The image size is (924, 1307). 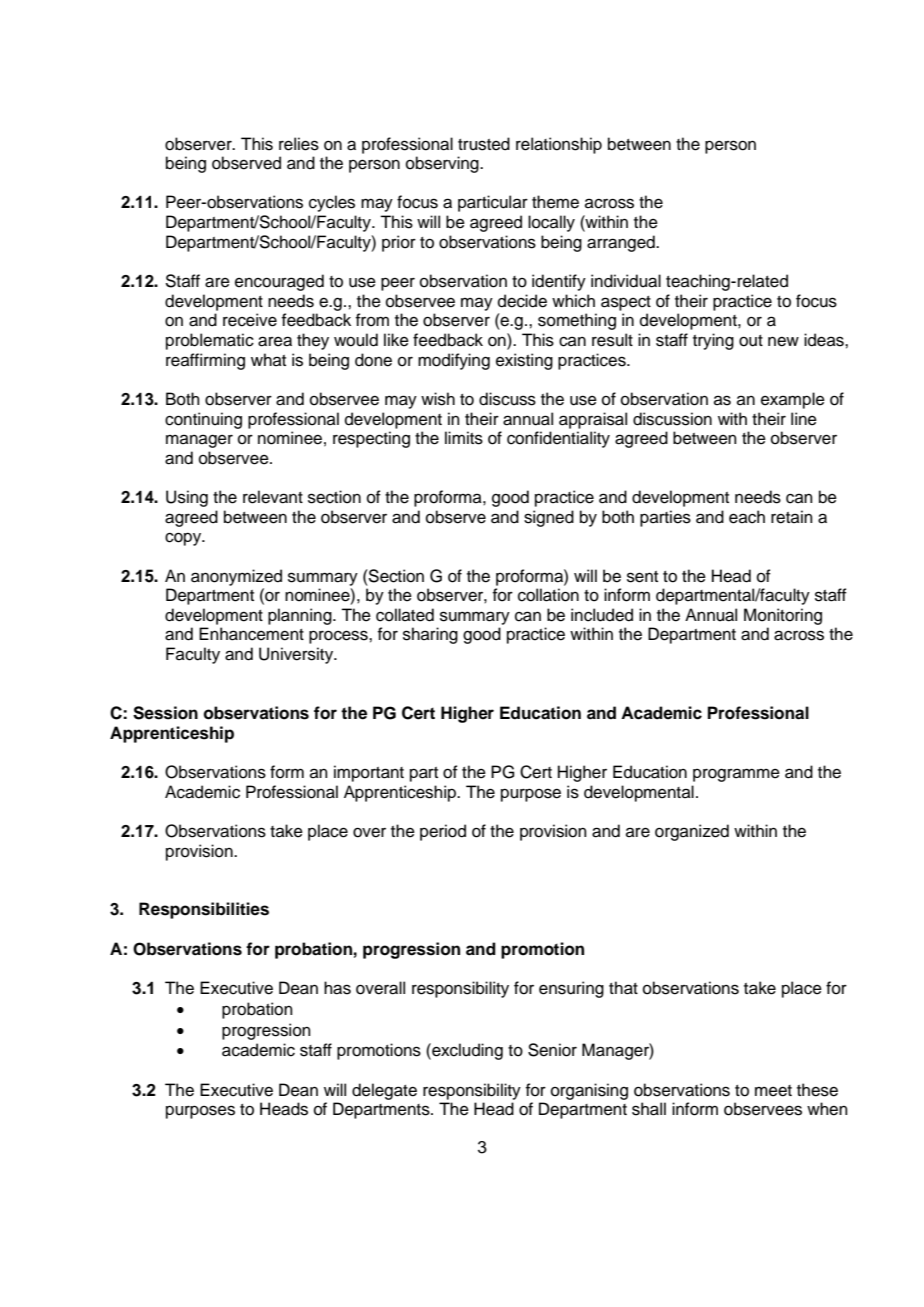 What do you see at coordinates (204, 910) in the screenshot?
I see `Responsibilities` at bounding box center [204, 910].
